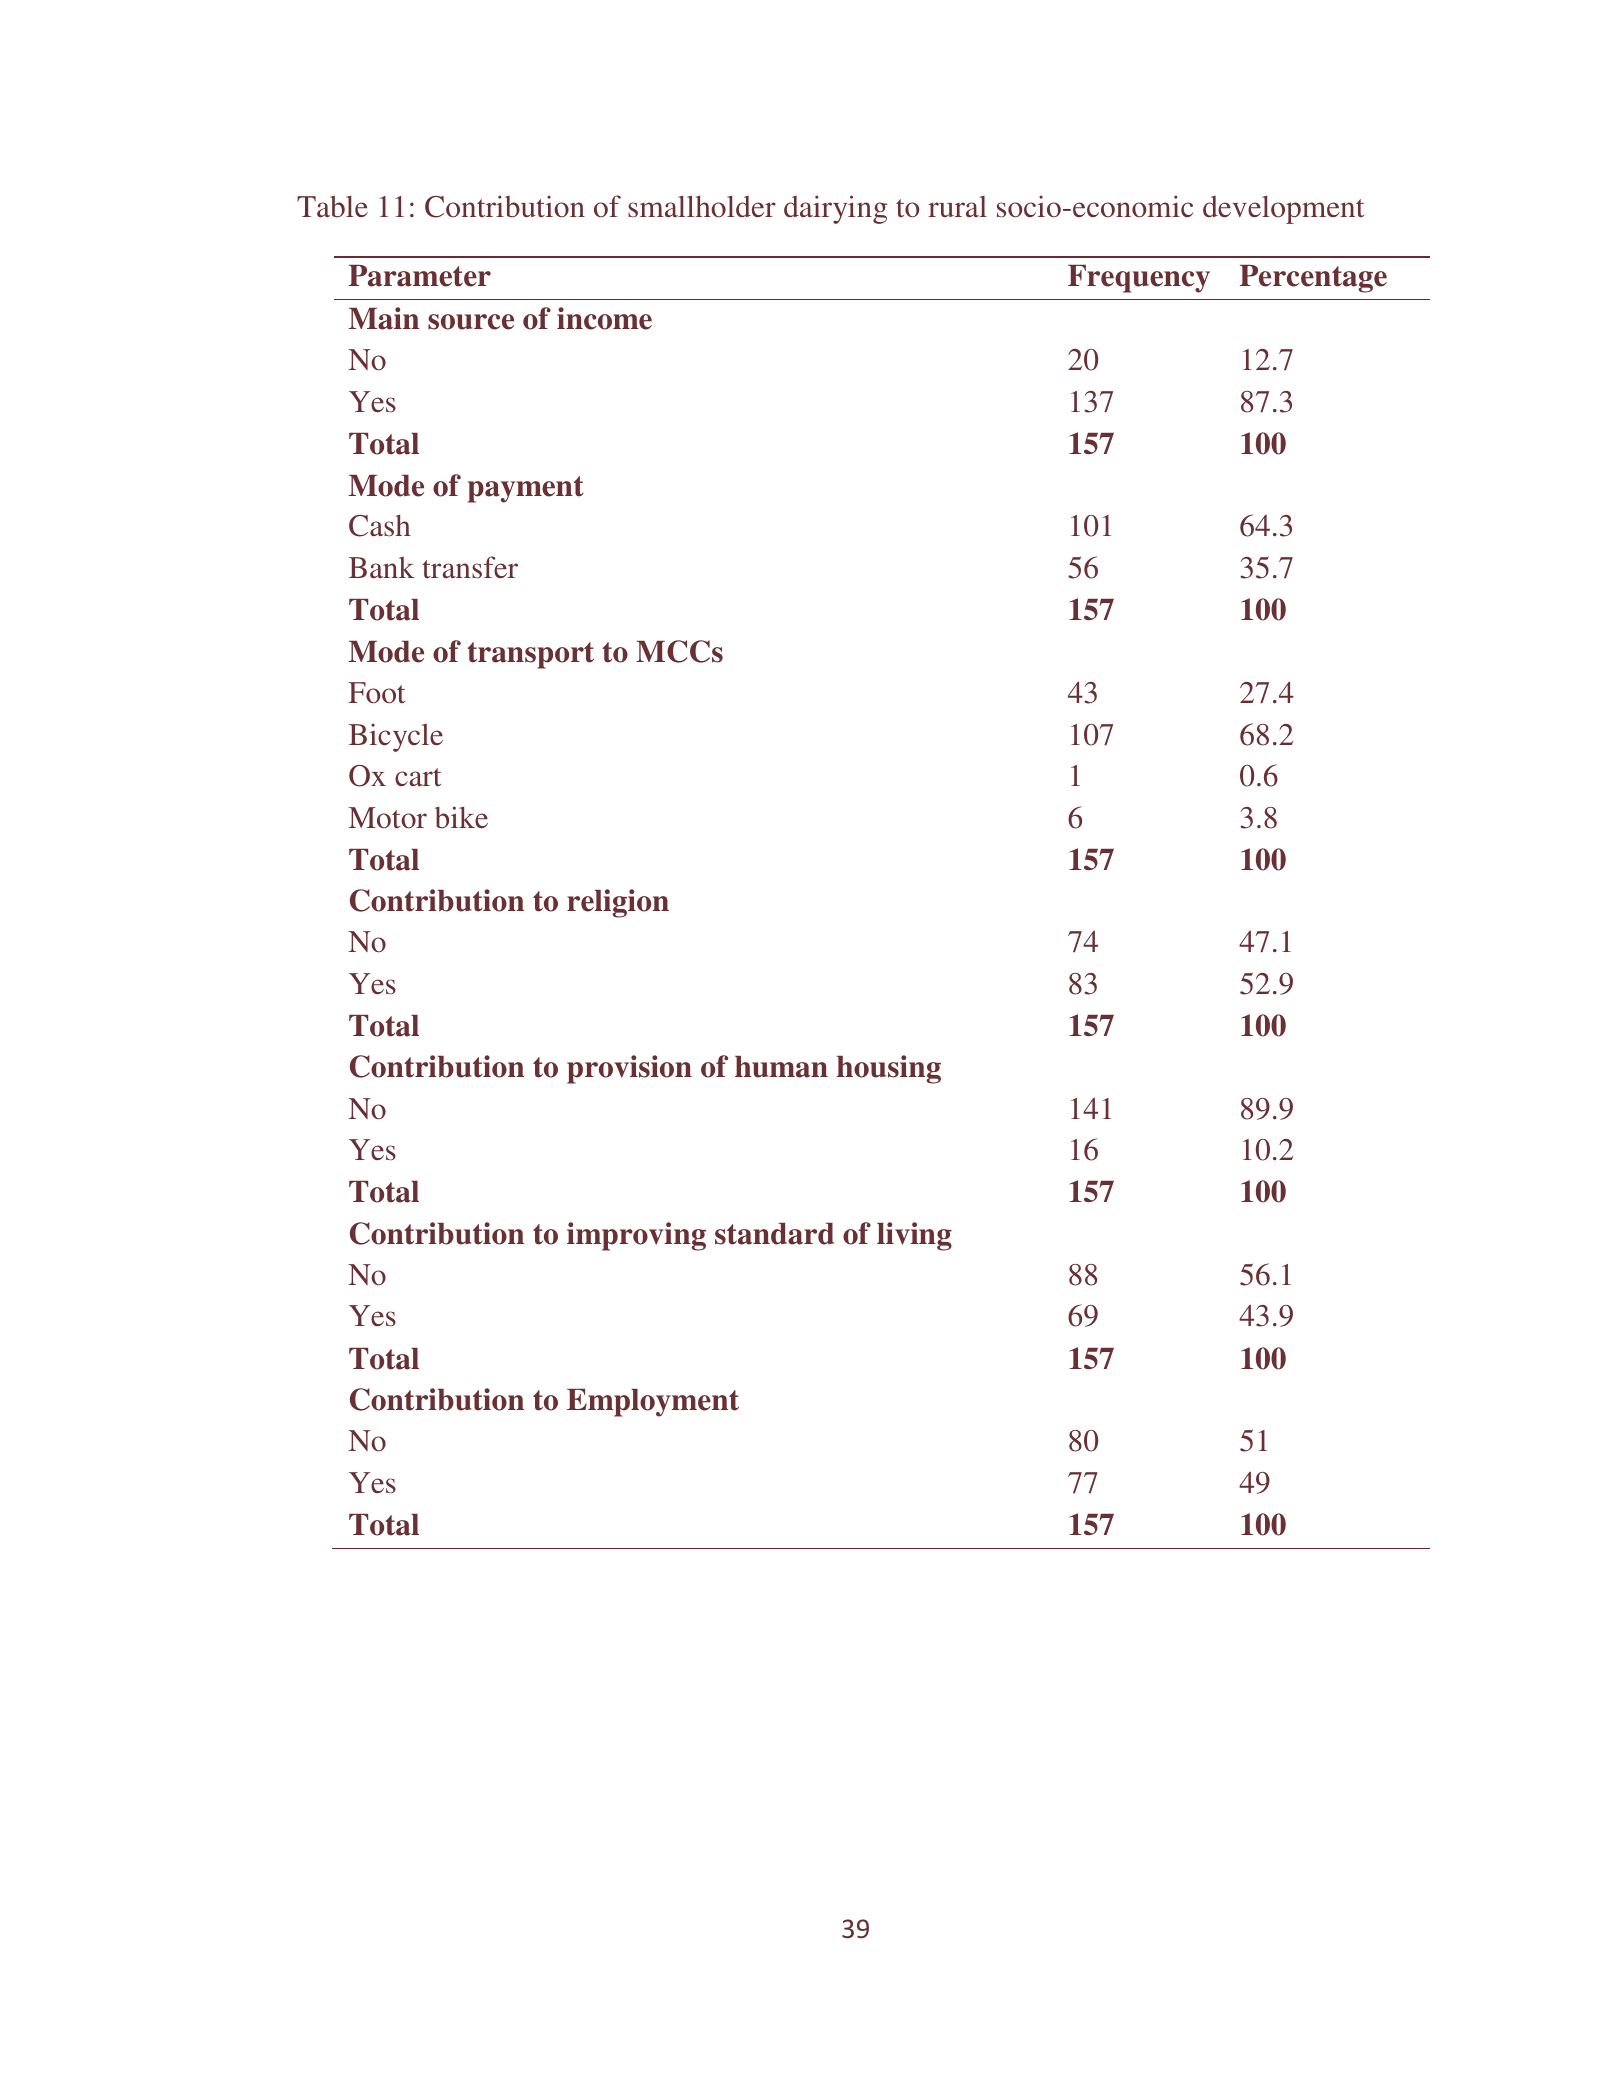 This document has width=1603, height=2075. What do you see at coordinates (629, 1069) in the document?
I see `provision` at bounding box center [629, 1069].
